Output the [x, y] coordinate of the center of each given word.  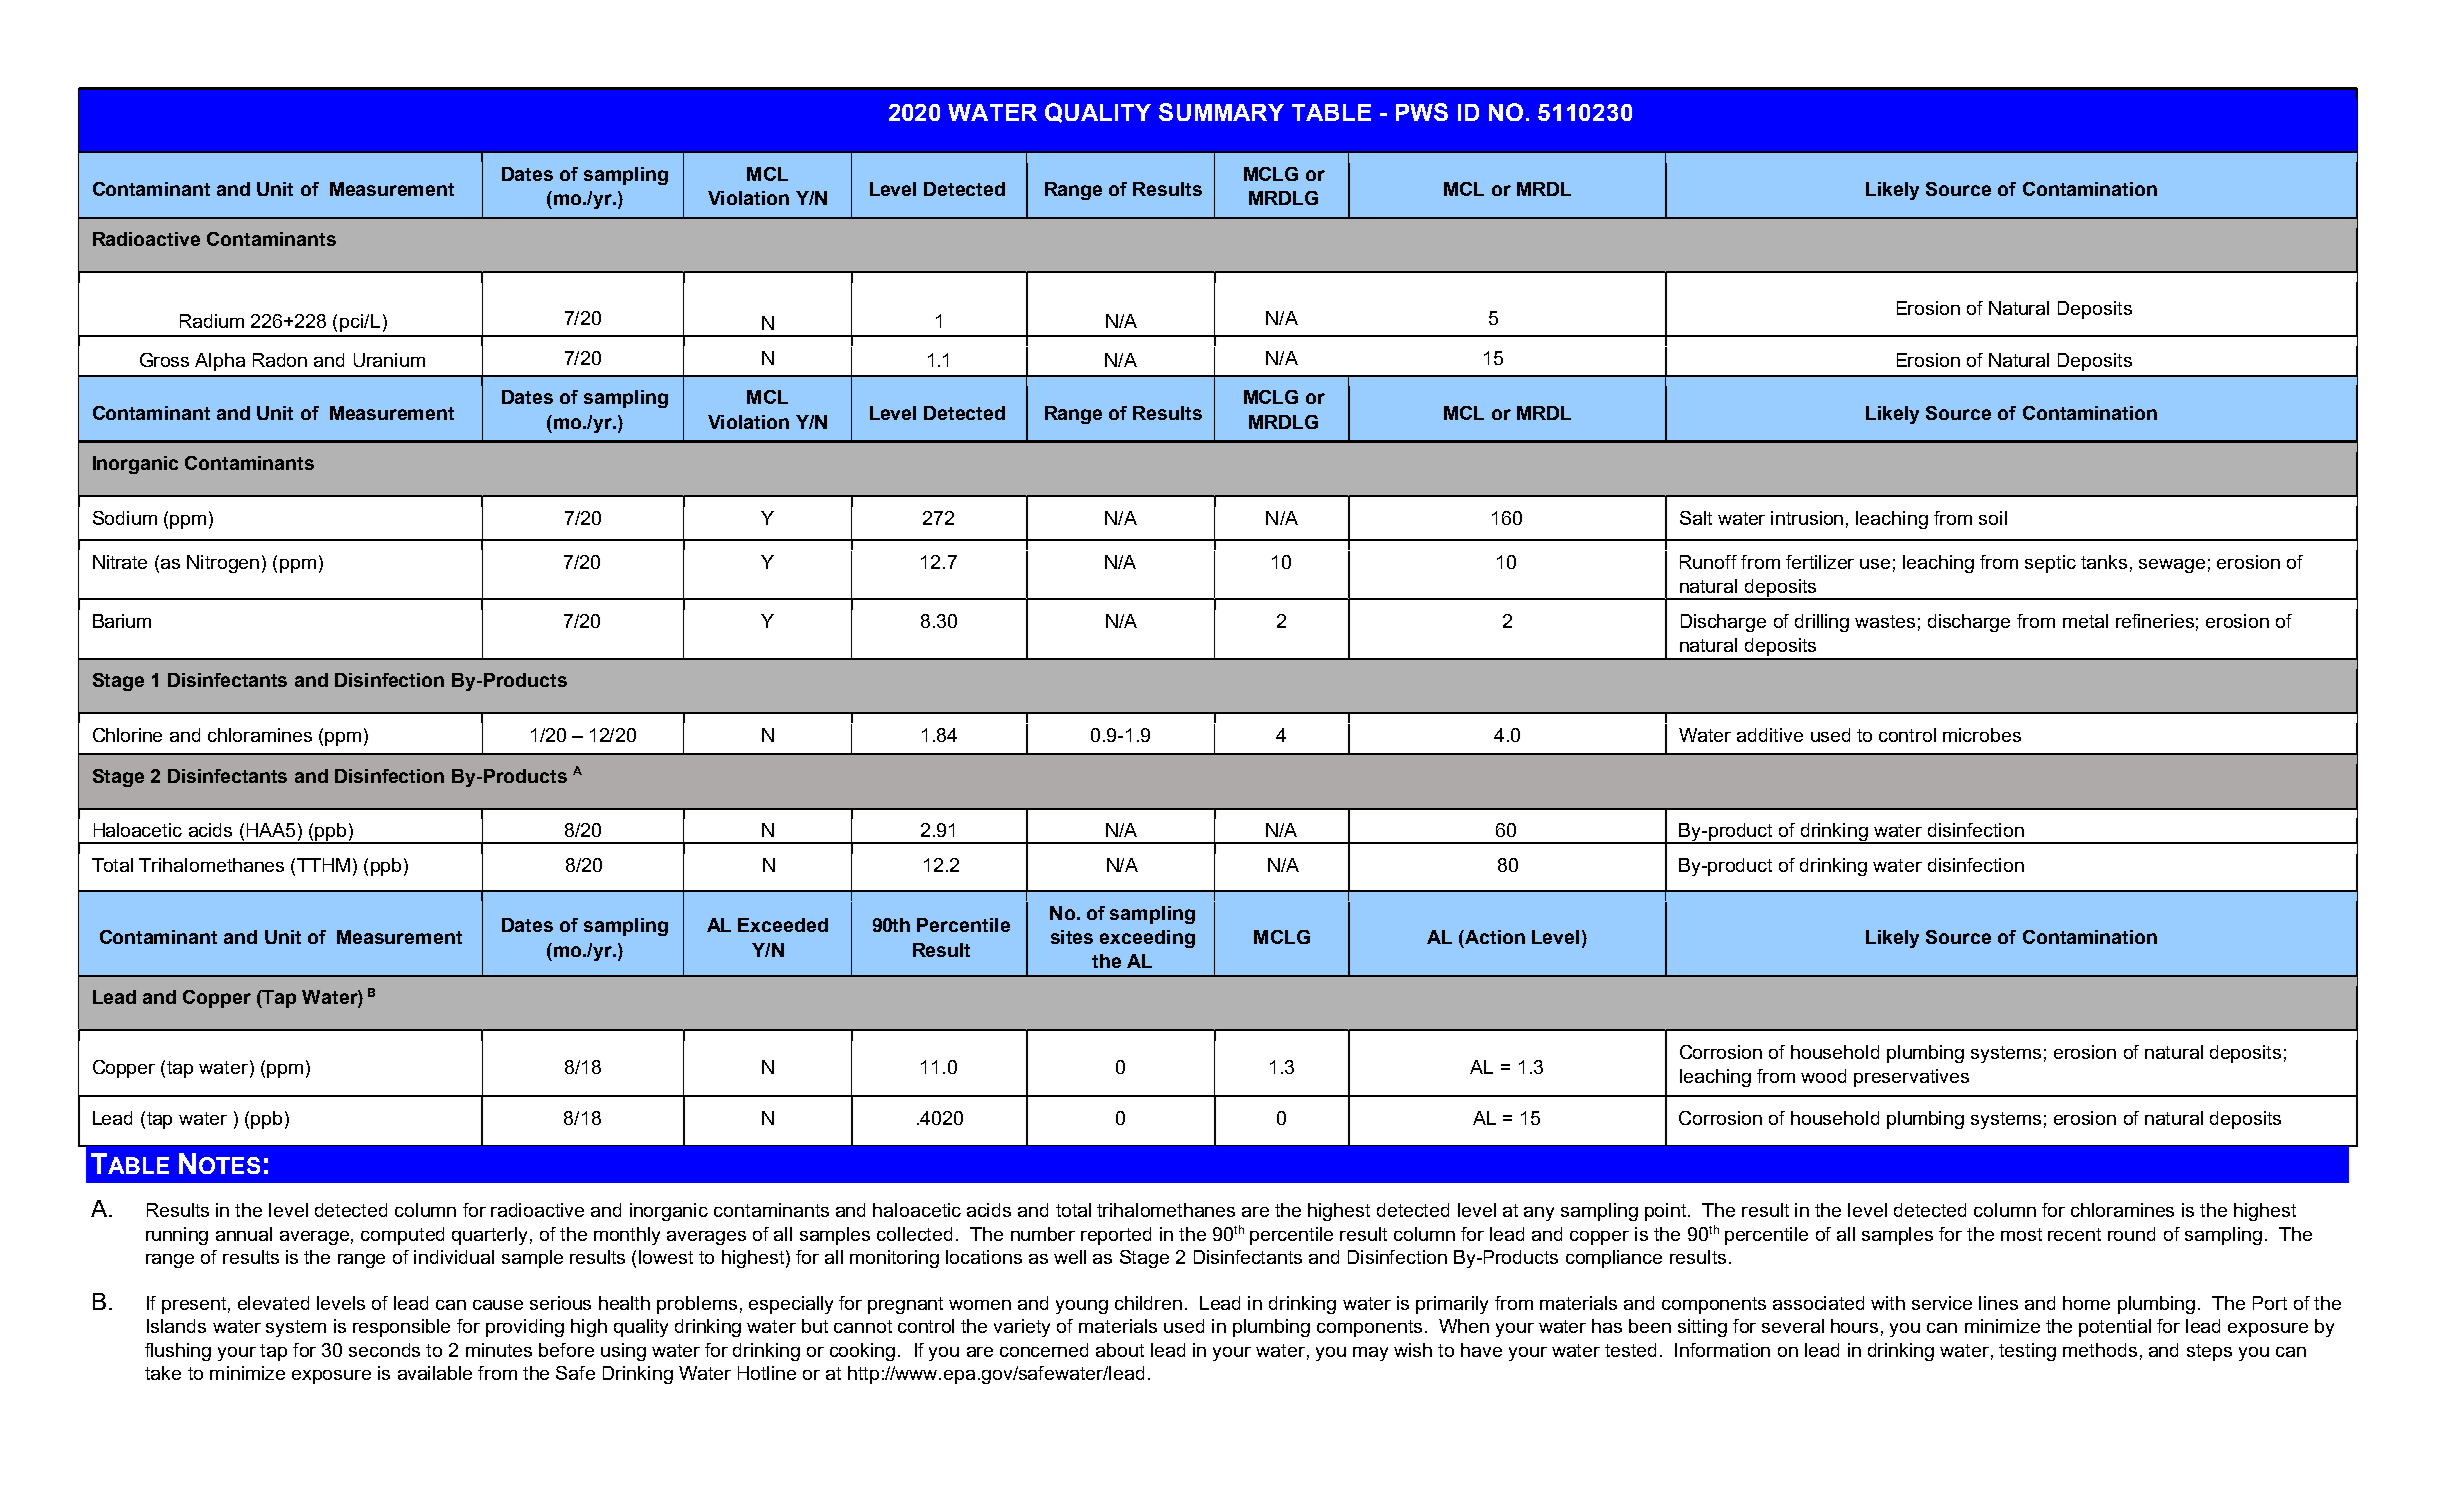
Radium [212, 321]
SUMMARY [1221, 112]
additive [1770, 735]
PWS [1422, 112]
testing [2027, 1352]
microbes [1982, 735]
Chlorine [127, 735]
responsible [401, 1328]
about [1120, 1350]
